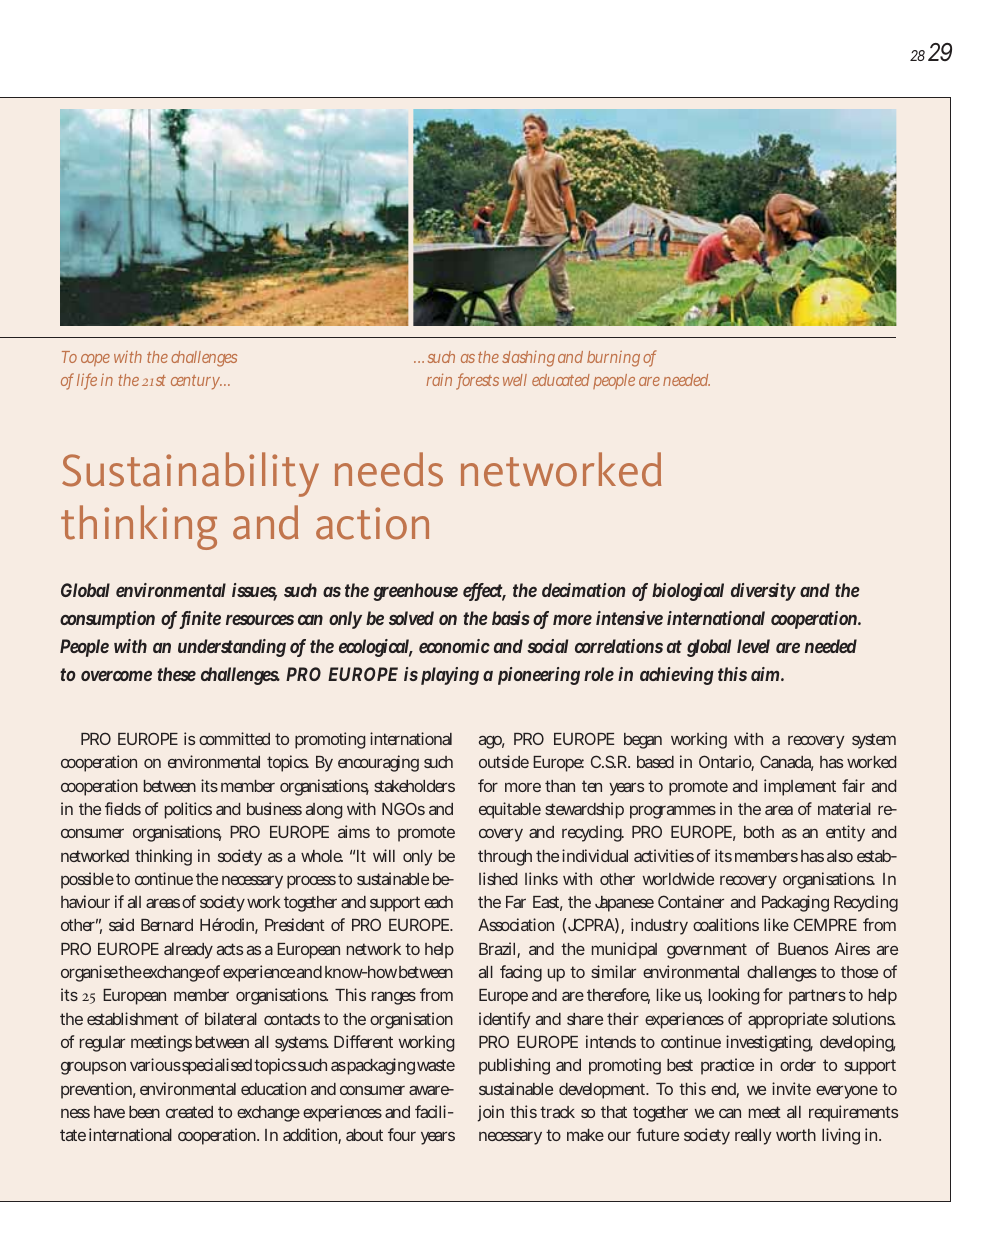 The height and width of the document is (1251, 1001). Describe the element at coordinates (196, 382) in the document. I see `century` at that location.
